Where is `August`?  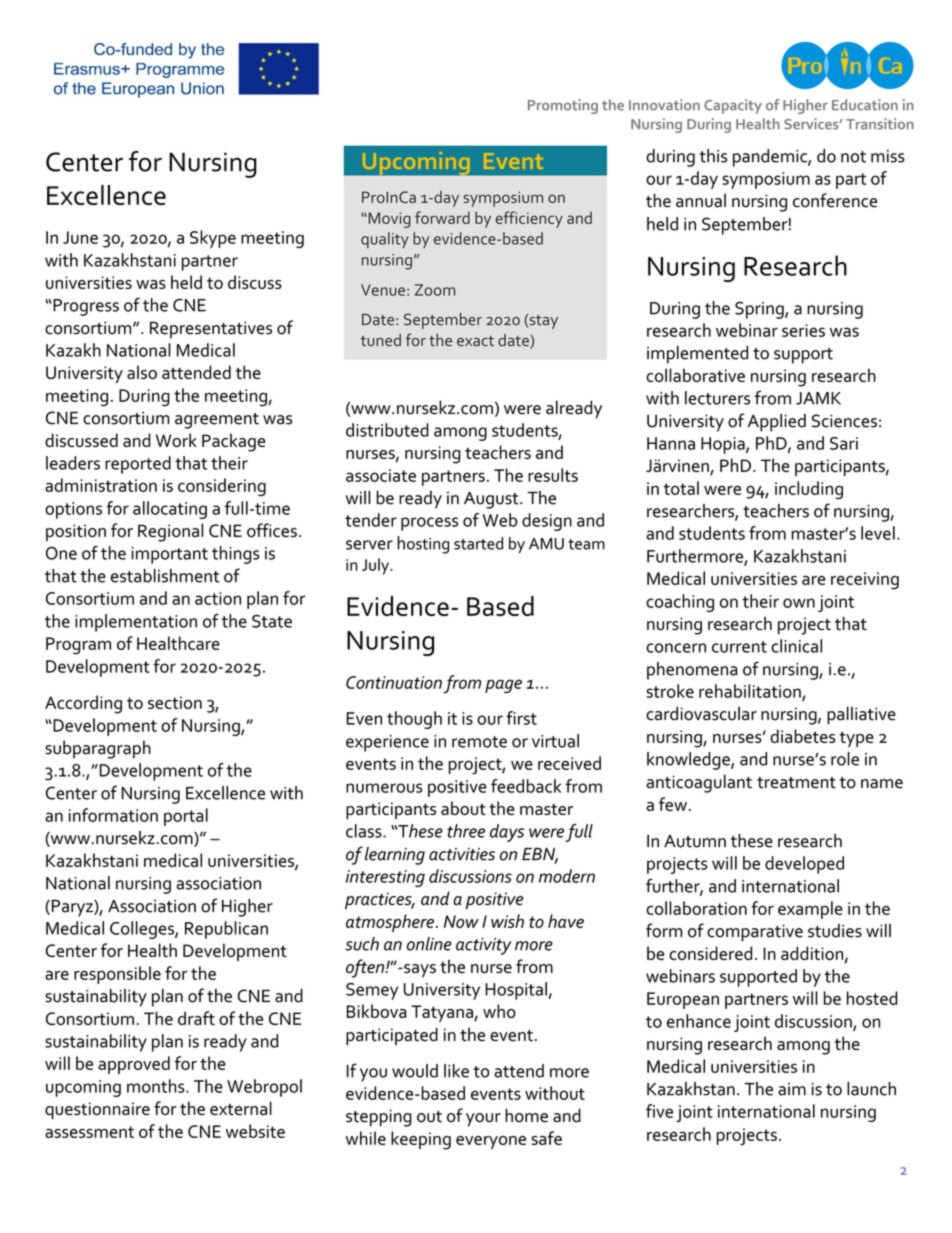
August is located at coordinates (492, 500).
